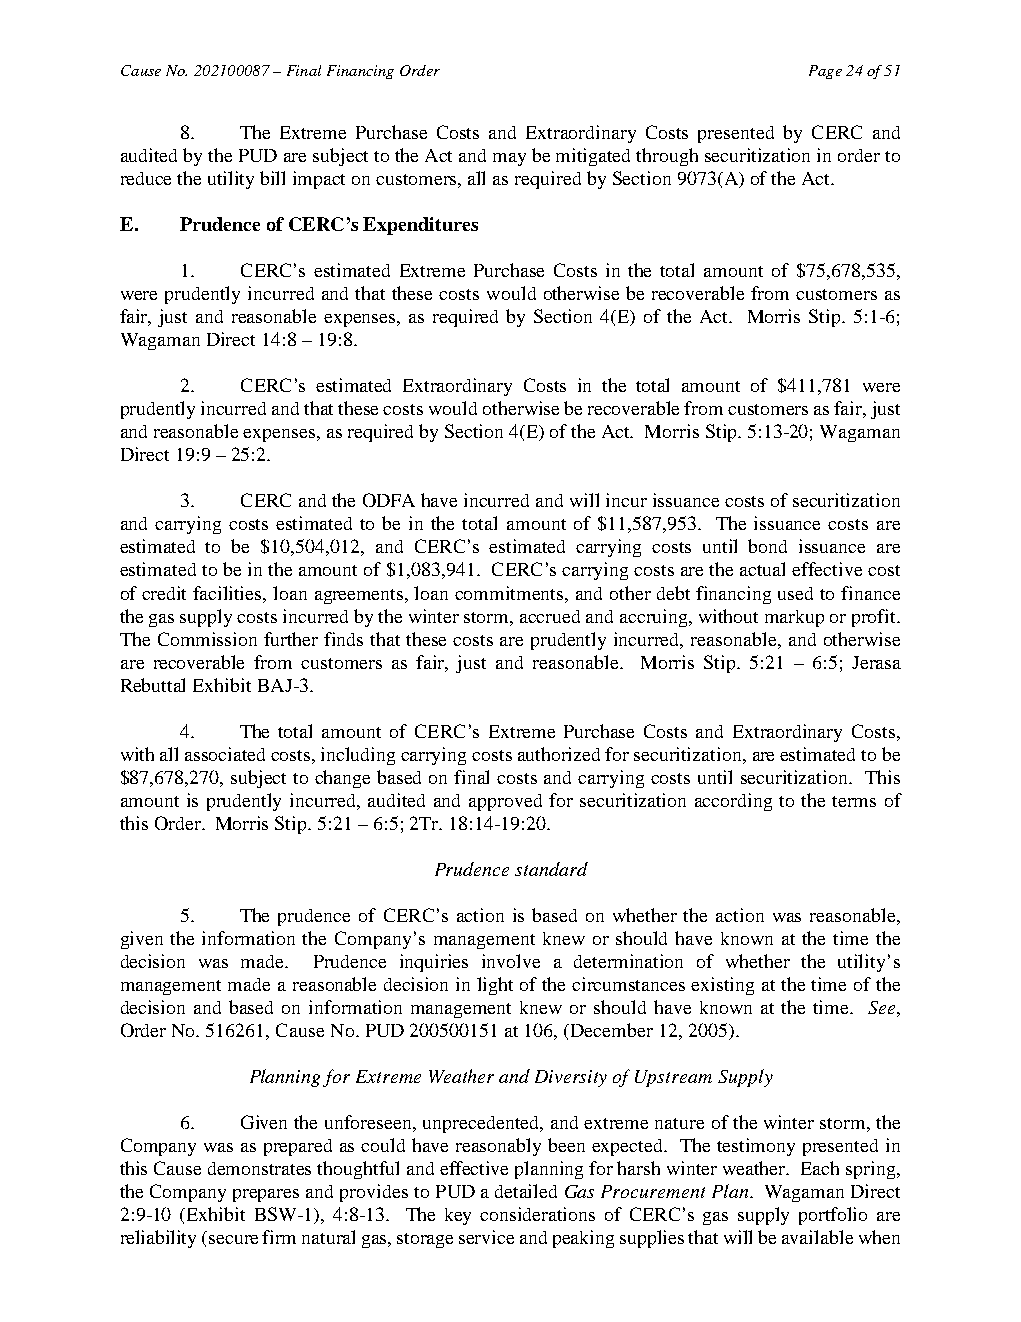 The width and height of the screenshot is (1021, 1322). Describe the element at coordinates (722, 986) in the screenshot. I see `existing` at that location.
